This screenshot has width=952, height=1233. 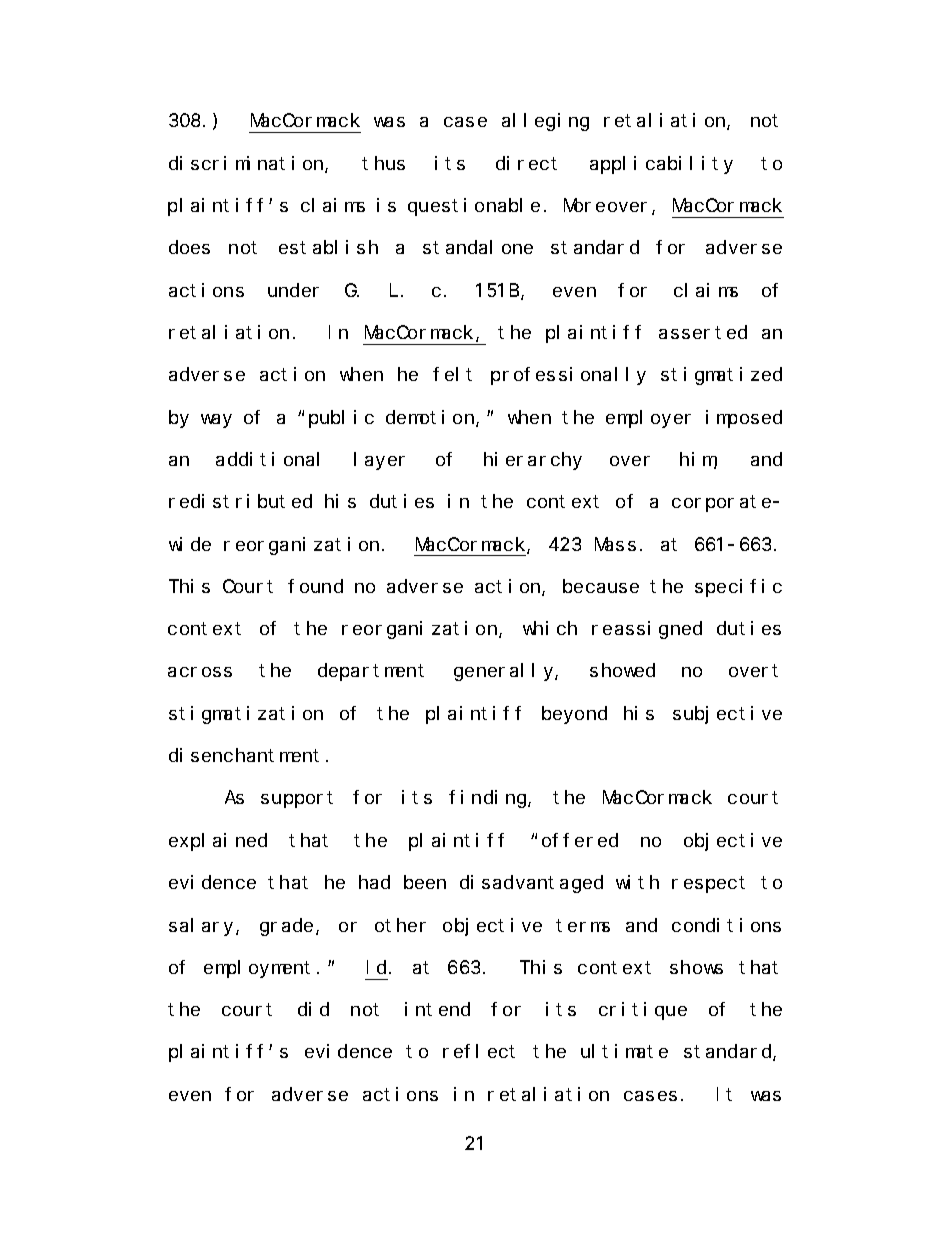 What do you see at coordinates (246, 715) in the screenshot?
I see `stigmatization` at bounding box center [246, 715].
